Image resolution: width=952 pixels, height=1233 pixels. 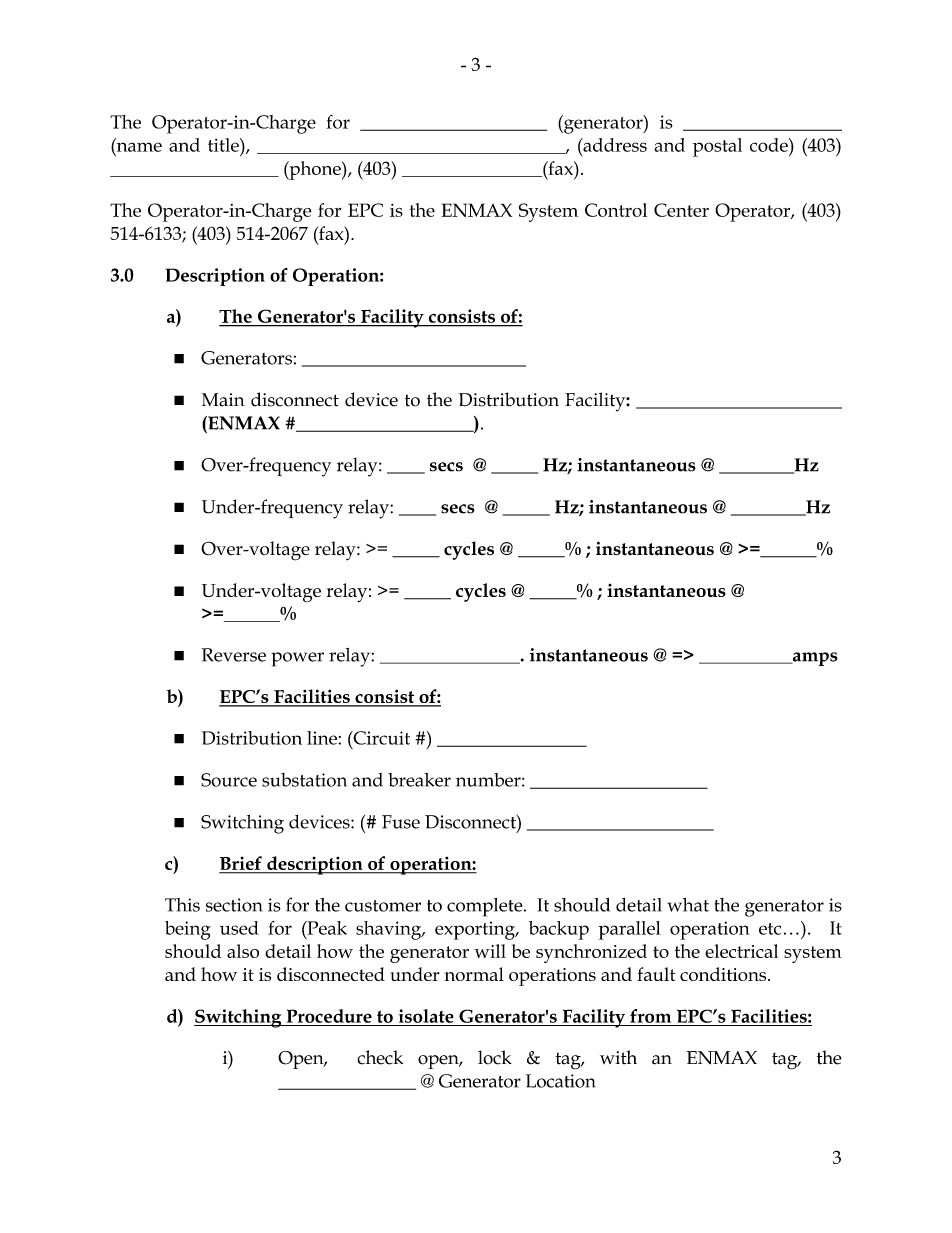 What do you see at coordinates (224, 145) in the screenshot?
I see `title` at bounding box center [224, 145].
